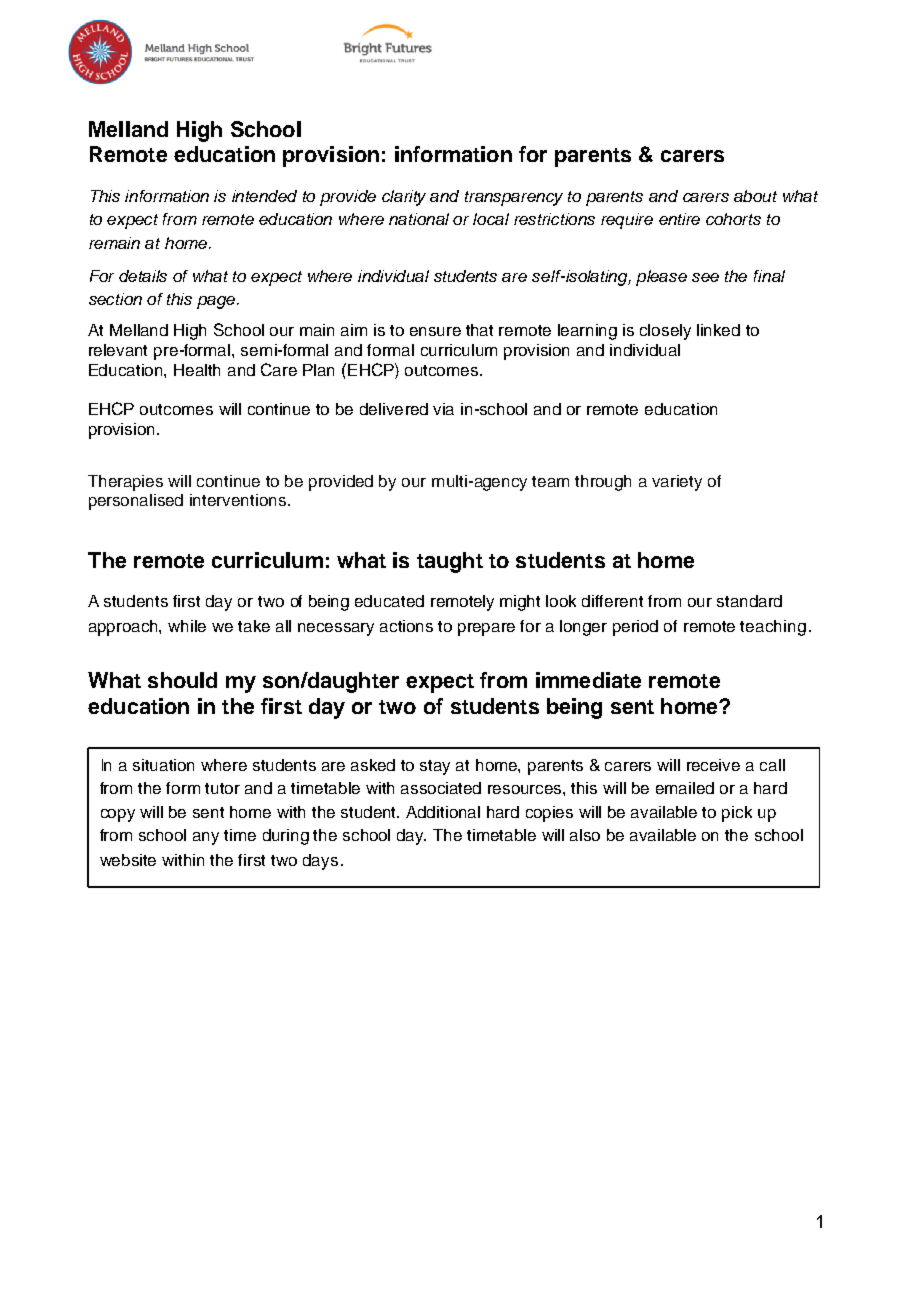 The width and height of the page is (924, 1308). Describe the element at coordinates (635, 628) in the page. I see `period` at that location.
